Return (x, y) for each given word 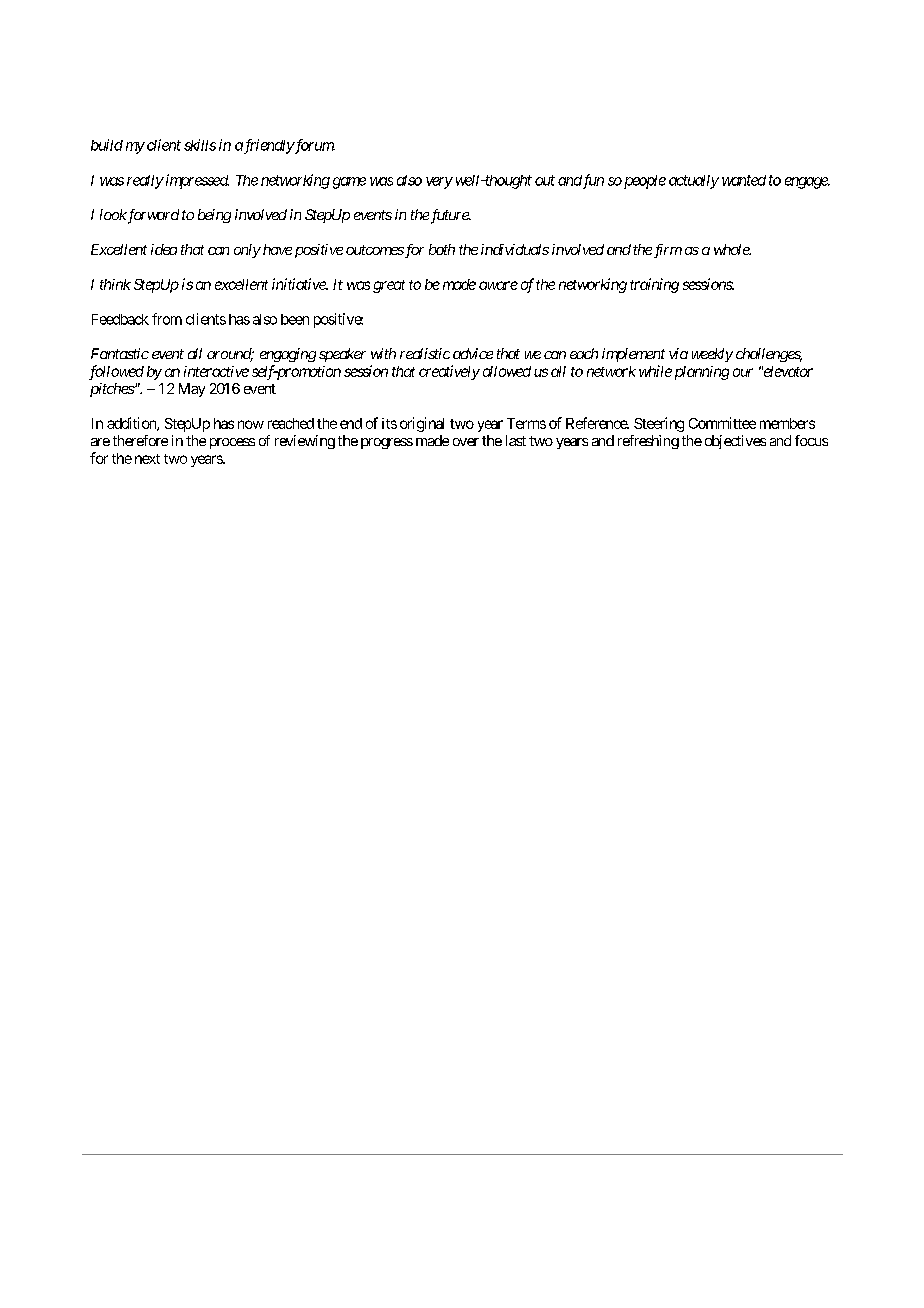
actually (694, 182)
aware (498, 285)
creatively (449, 372)
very (439, 183)
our (743, 372)
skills (200, 145)
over (466, 442)
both (442, 249)
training (654, 285)
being (214, 216)
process (232, 443)
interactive (216, 371)
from (167, 319)
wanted (744, 180)
